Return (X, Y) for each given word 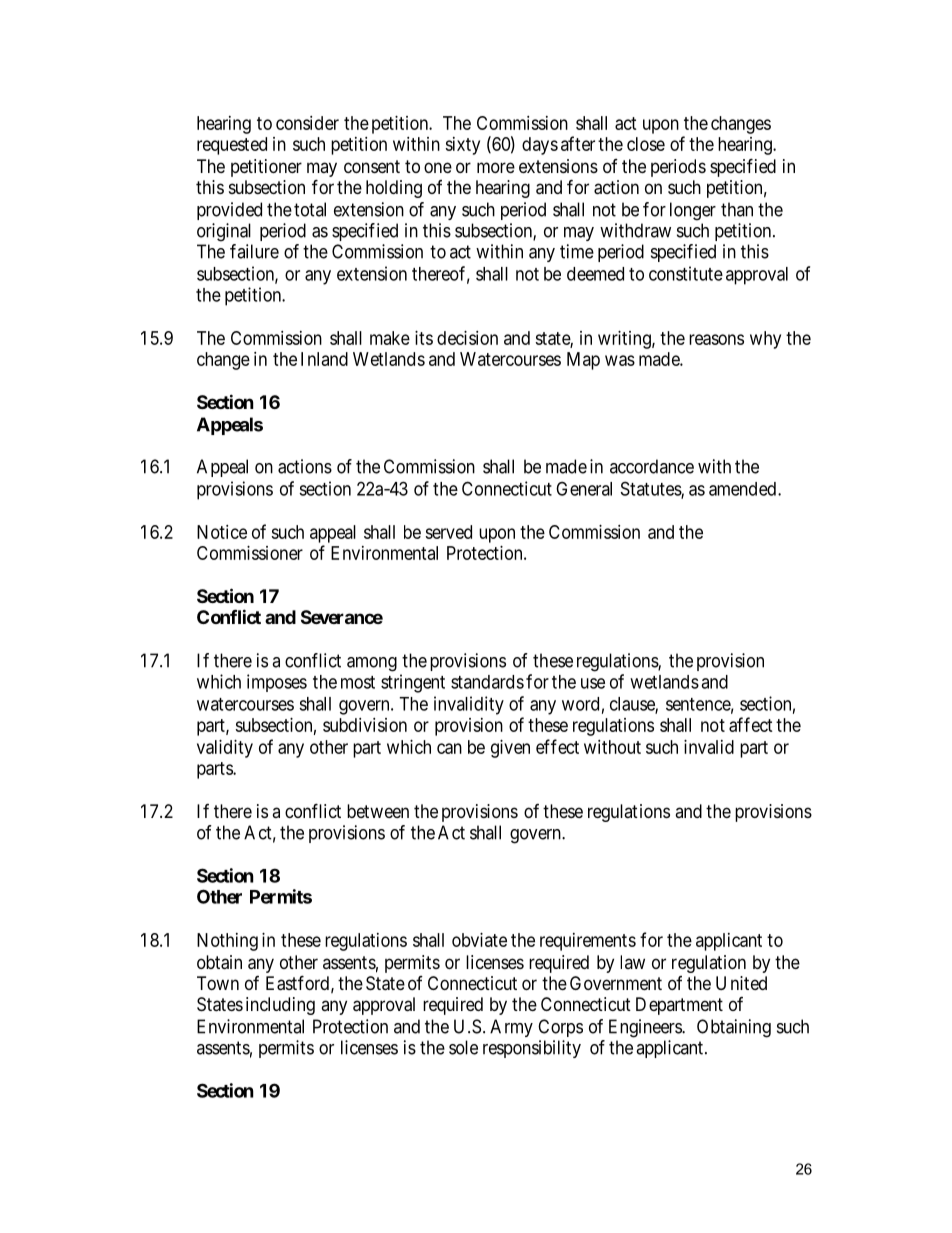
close (646, 144)
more (496, 167)
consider (307, 123)
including (280, 1006)
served (448, 532)
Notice (222, 532)
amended (742, 489)
